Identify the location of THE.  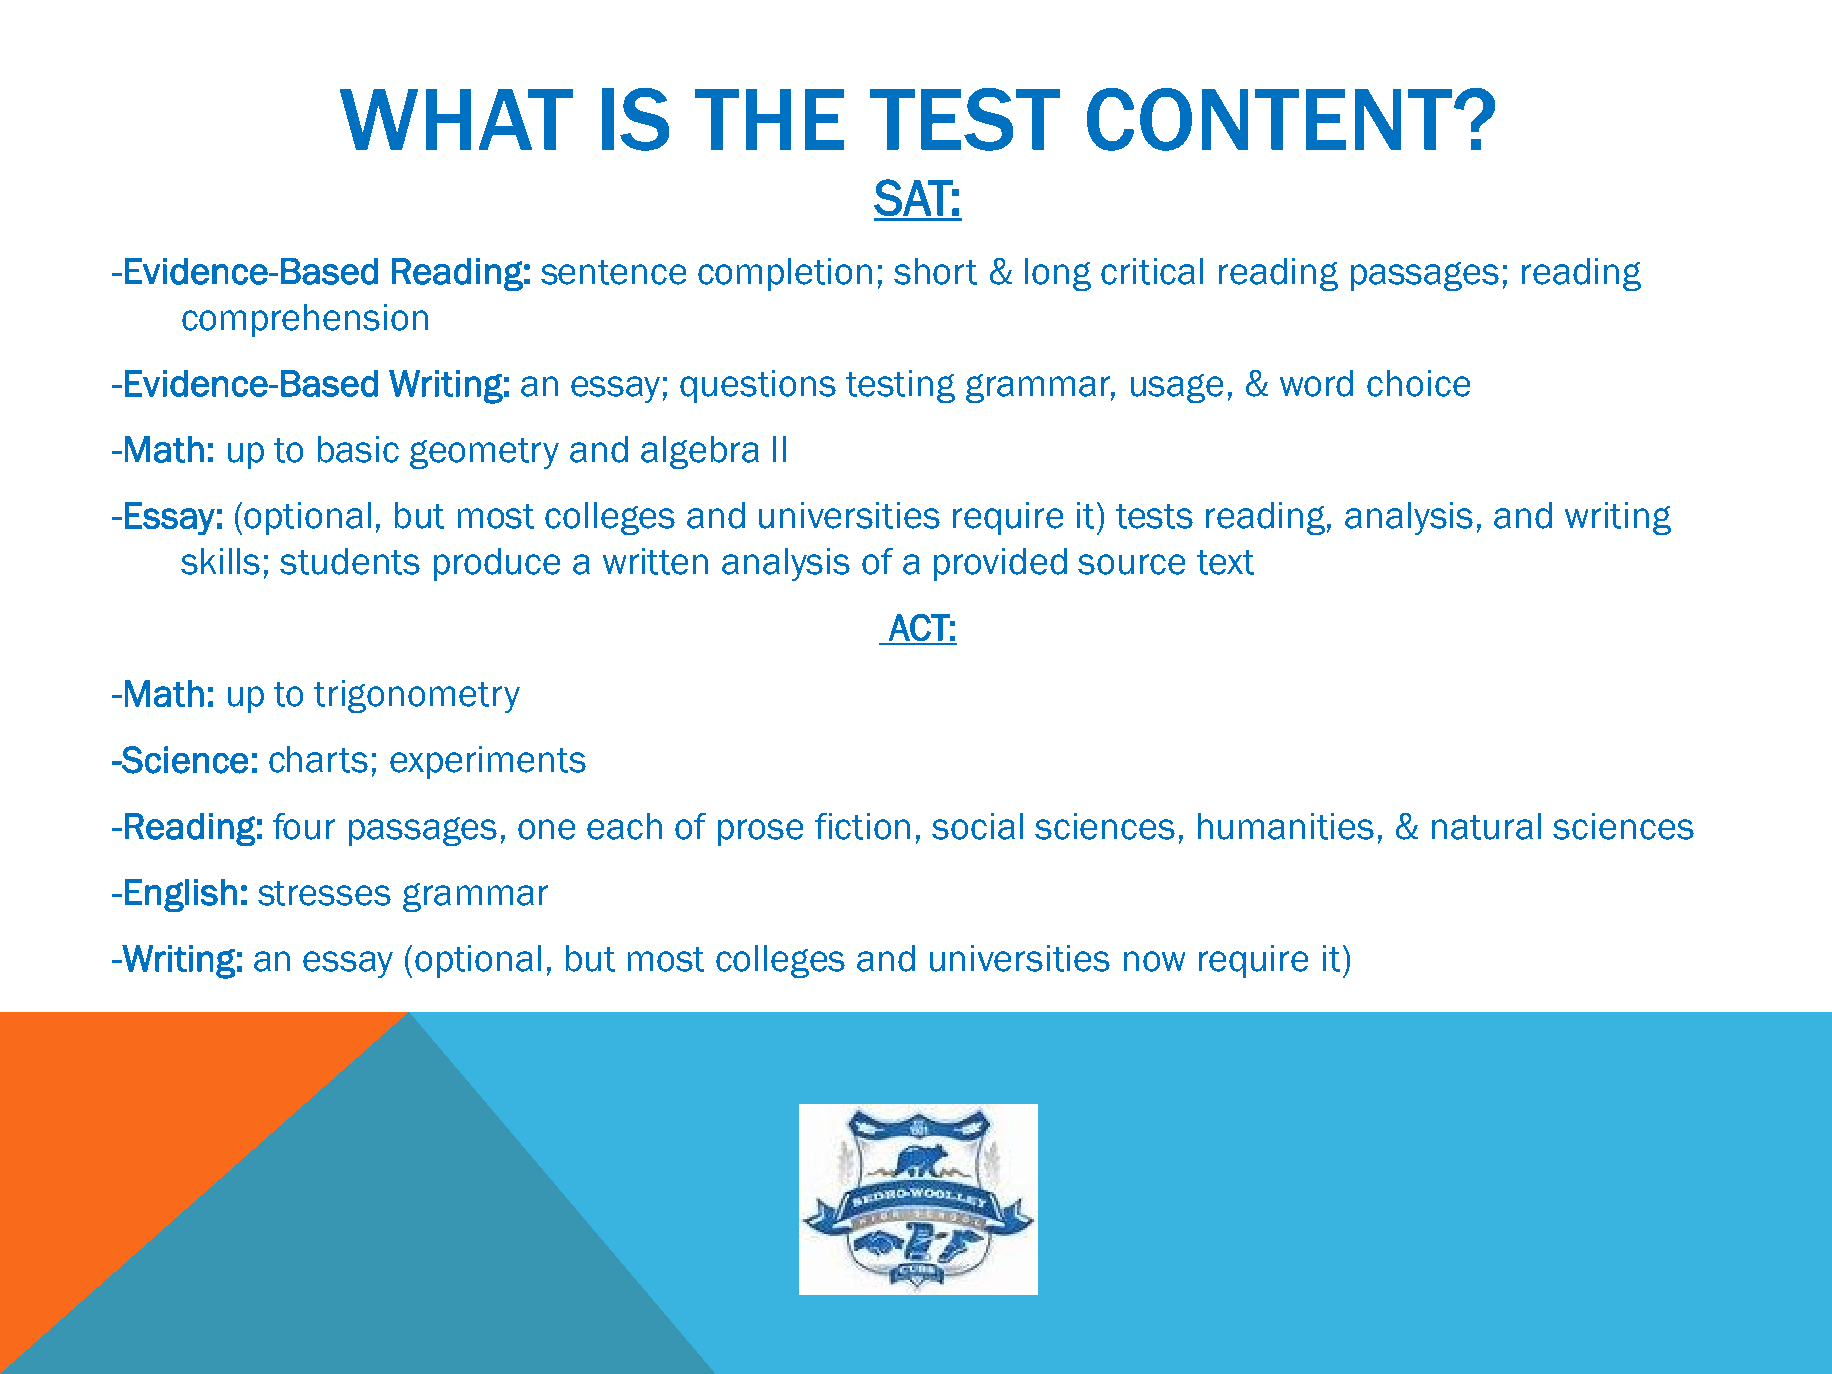
(769, 119).
